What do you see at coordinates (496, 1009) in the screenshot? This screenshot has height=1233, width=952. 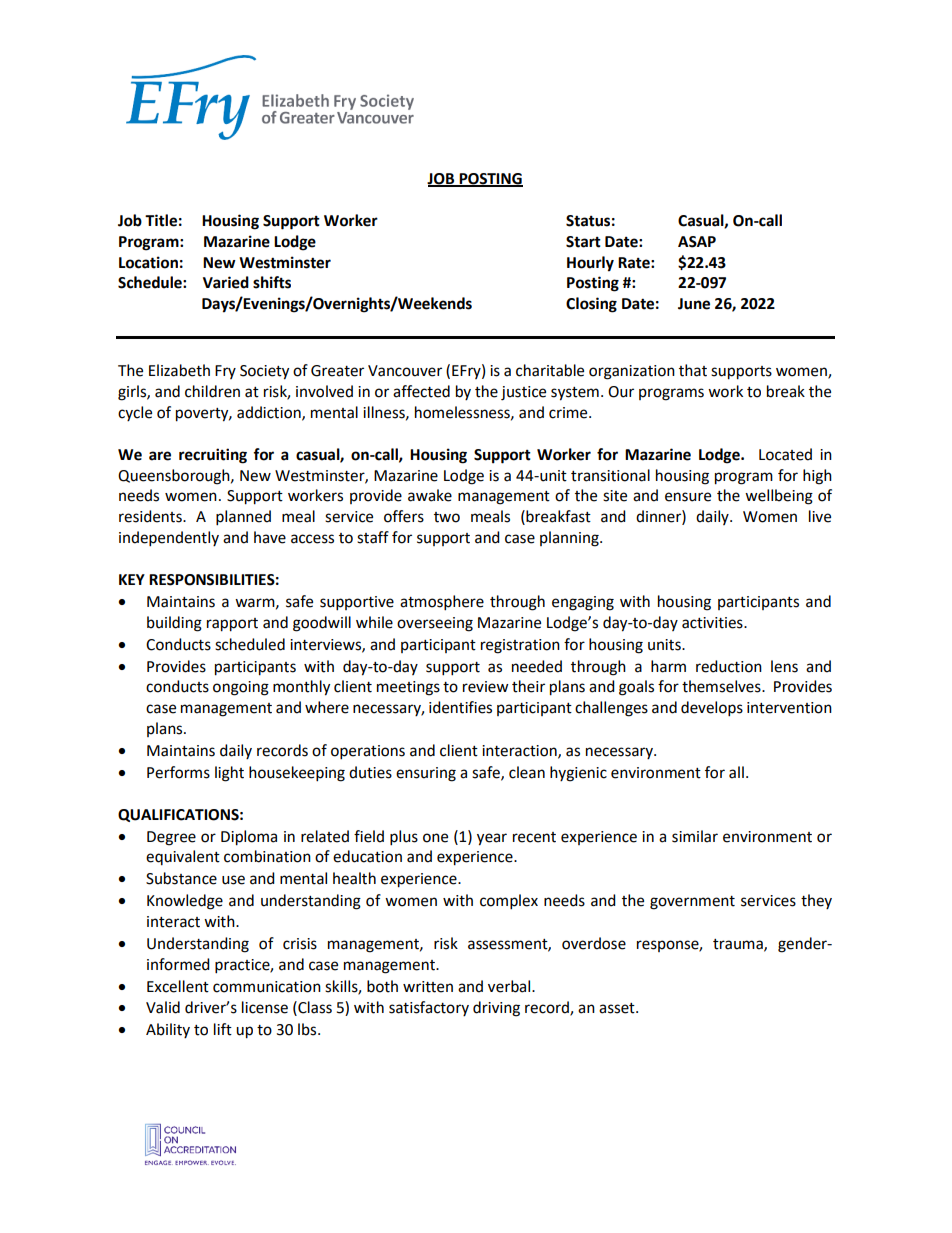 I see `driving` at bounding box center [496, 1009].
